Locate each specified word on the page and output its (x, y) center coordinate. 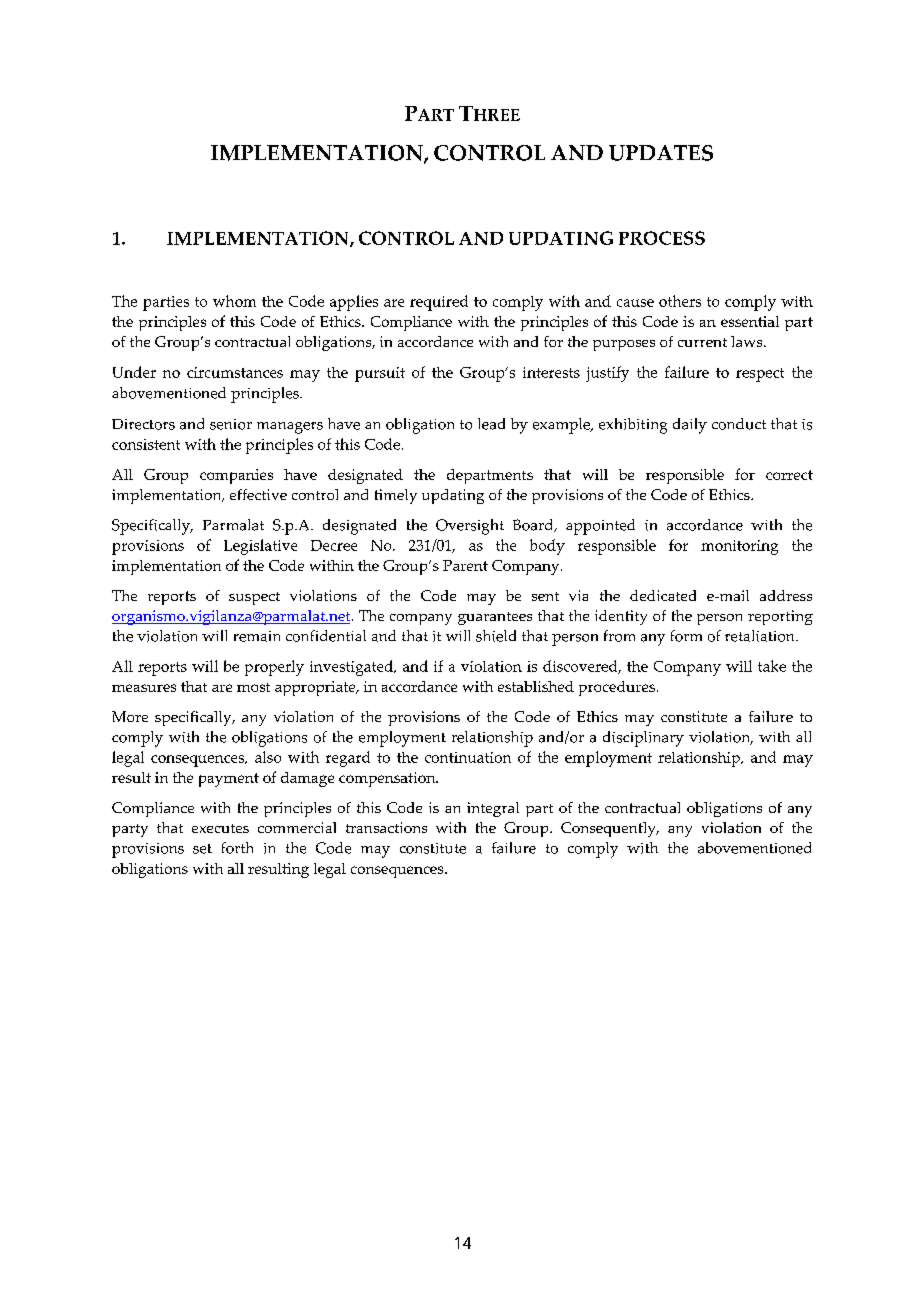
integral (493, 809)
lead (491, 424)
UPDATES (661, 153)
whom (234, 301)
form (686, 636)
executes (220, 828)
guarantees (495, 618)
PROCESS (662, 238)
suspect (254, 598)
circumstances (235, 372)
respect (760, 375)
